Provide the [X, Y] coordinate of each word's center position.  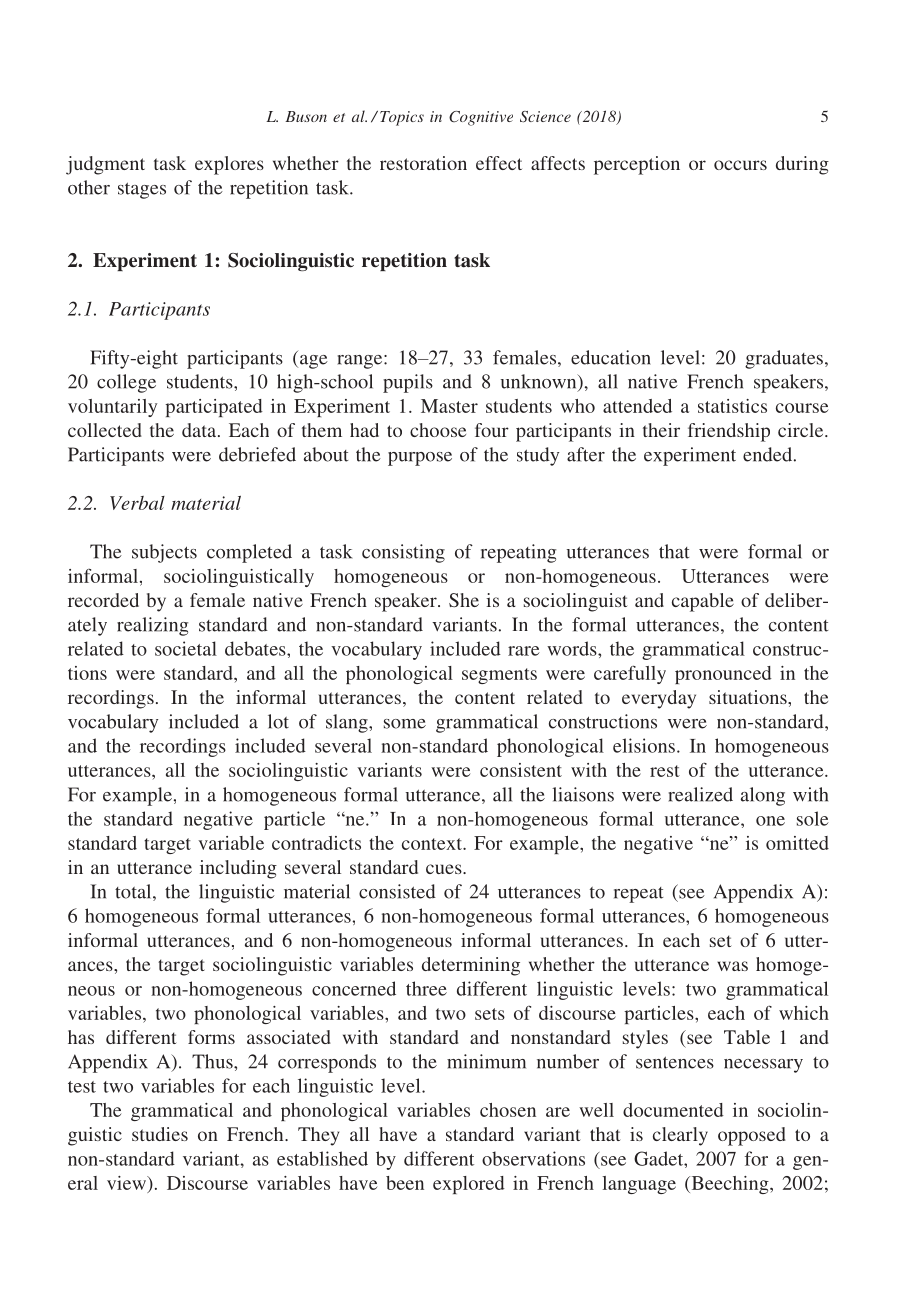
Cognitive [481, 118]
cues [445, 869]
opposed [752, 1136]
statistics [732, 406]
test [82, 1087]
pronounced [723, 675]
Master [449, 406]
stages [142, 190]
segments [499, 676]
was [732, 966]
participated [214, 408]
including [238, 869]
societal [186, 648]
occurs [740, 165]
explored [469, 1185]
